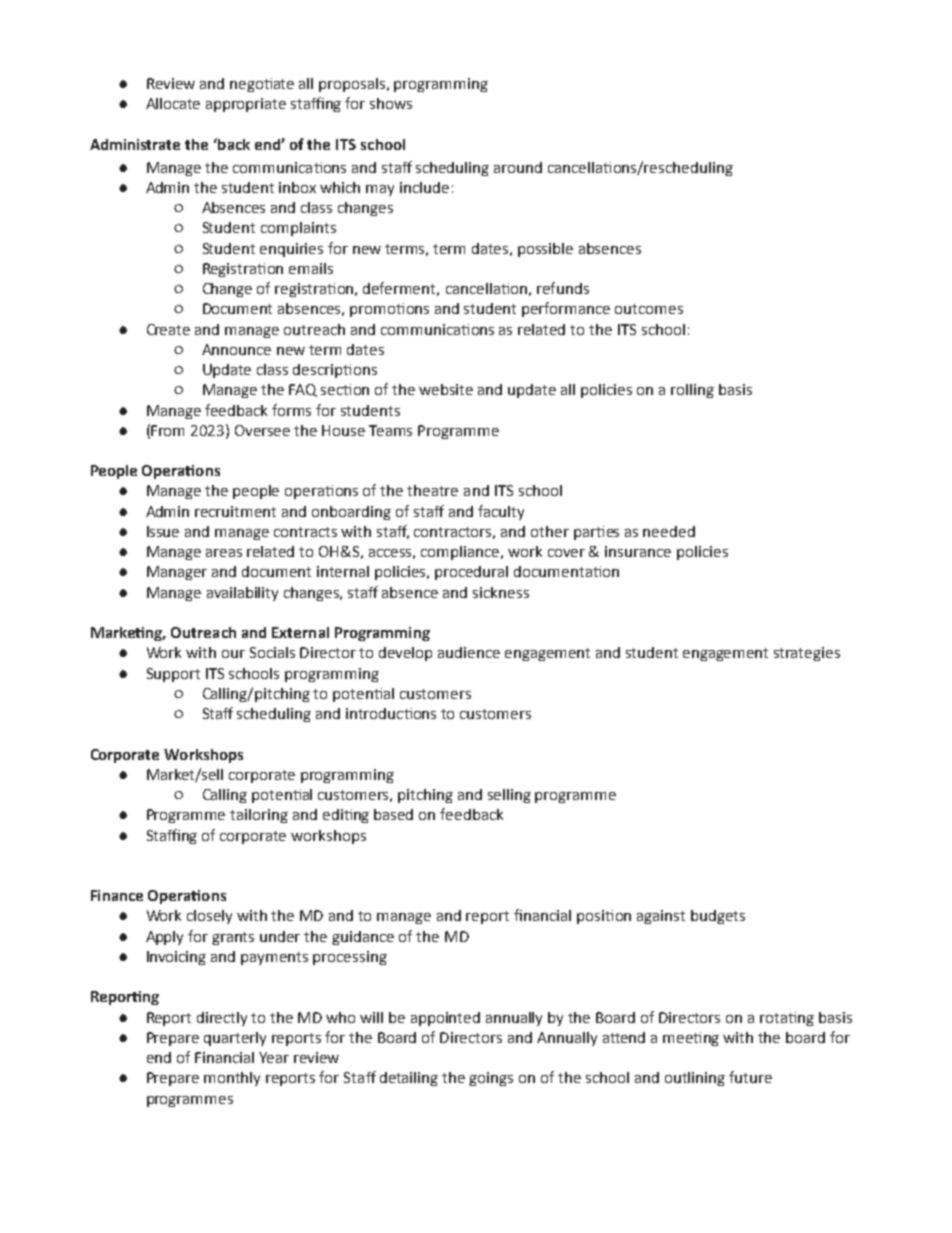  Describe the element at coordinates (235, 511) in the document. I see `recruitment` at that location.
